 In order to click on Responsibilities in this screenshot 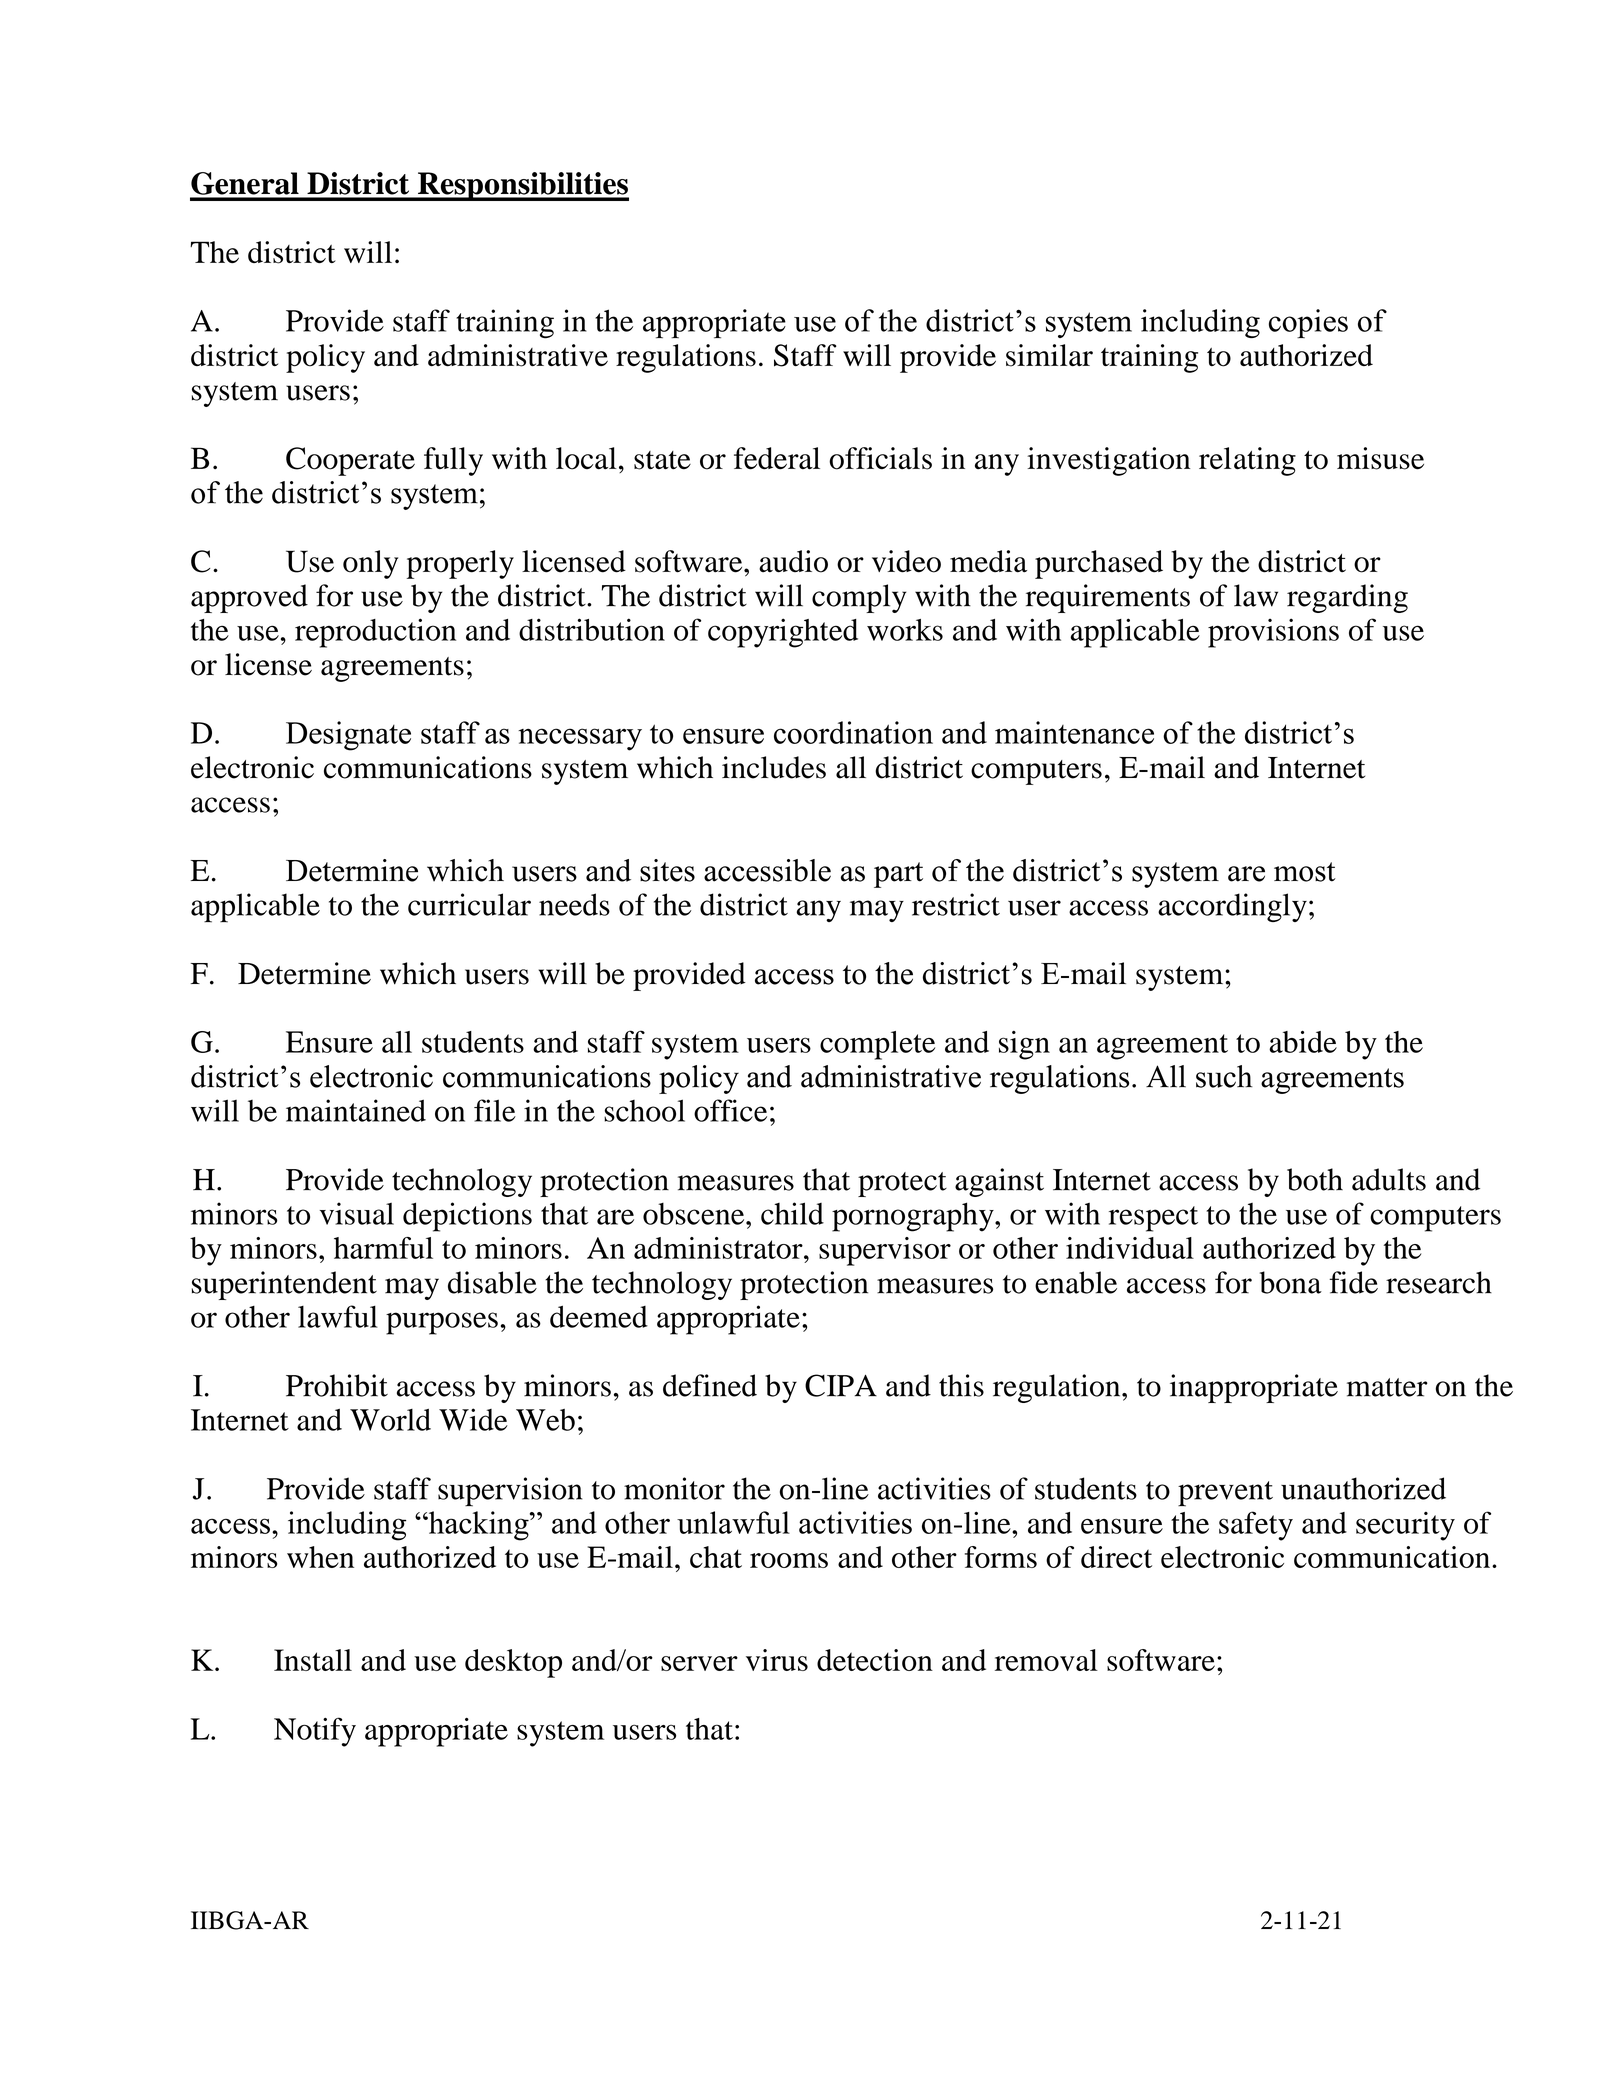, I will do `click(522, 186)`.
